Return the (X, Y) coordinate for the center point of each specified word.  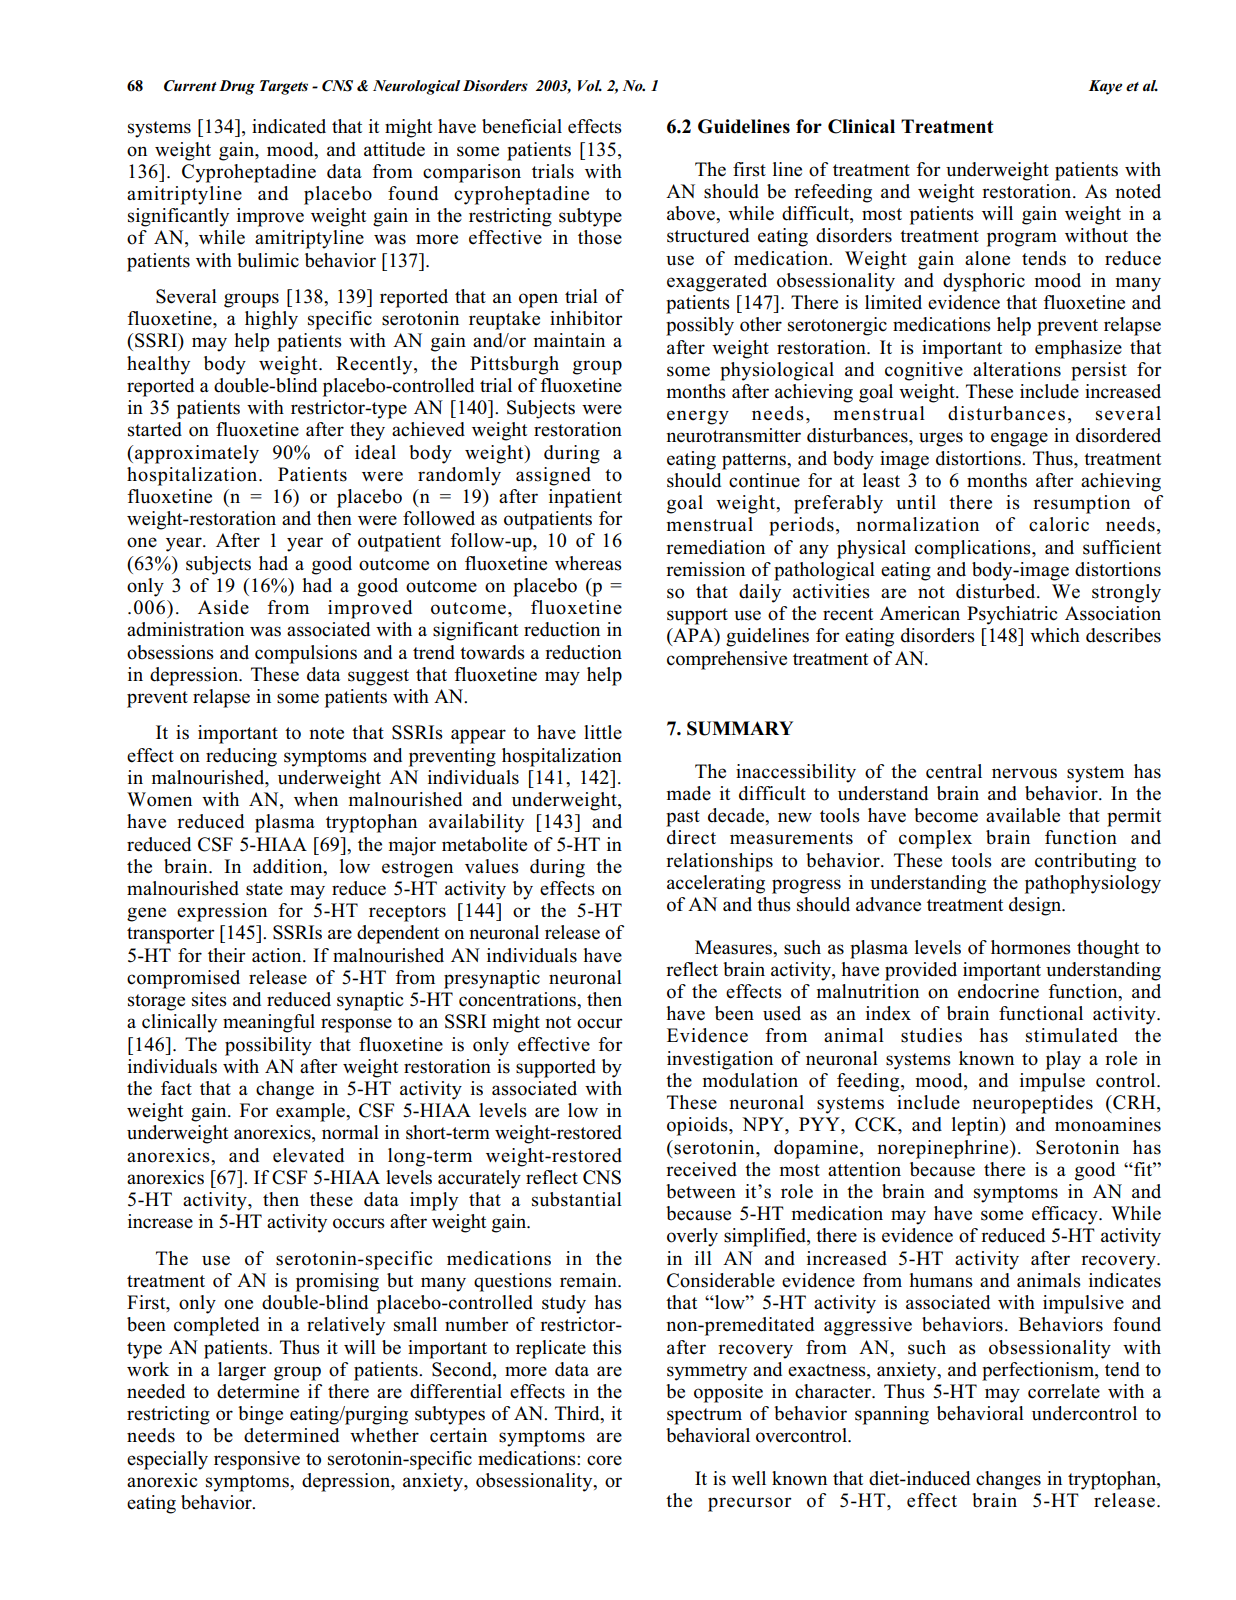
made (689, 793)
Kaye (1105, 87)
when (316, 799)
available (1023, 815)
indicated (289, 126)
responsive (257, 1460)
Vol (590, 85)
